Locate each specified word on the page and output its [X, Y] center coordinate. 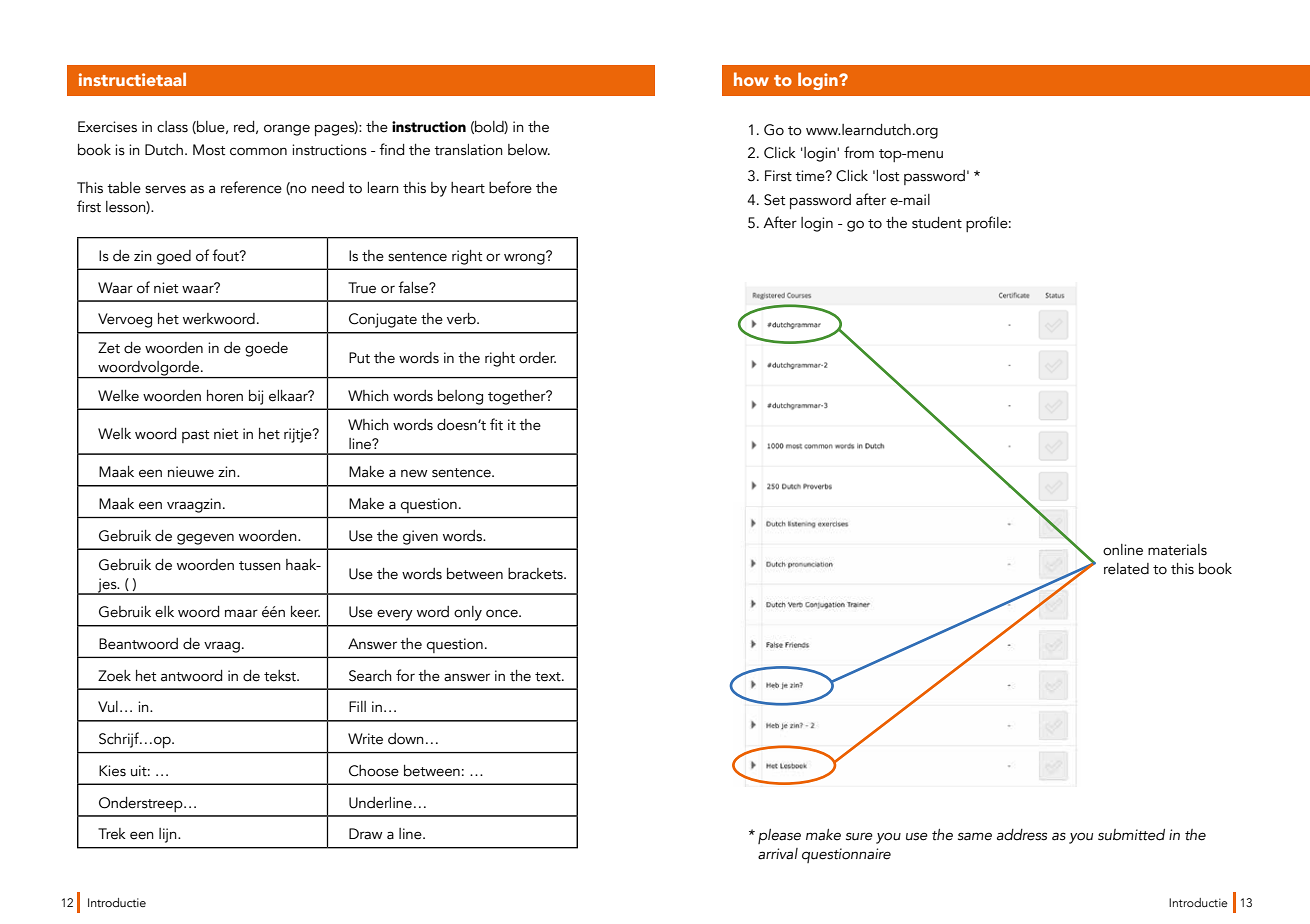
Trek [112, 834]
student [937, 223]
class [172, 127]
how [751, 79]
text [549, 677]
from [859, 152]
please [779, 836]
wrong [525, 258]
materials [1177, 550]
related [1126, 569]
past [195, 436]
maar [241, 613]
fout [226, 255]
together [518, 397]
